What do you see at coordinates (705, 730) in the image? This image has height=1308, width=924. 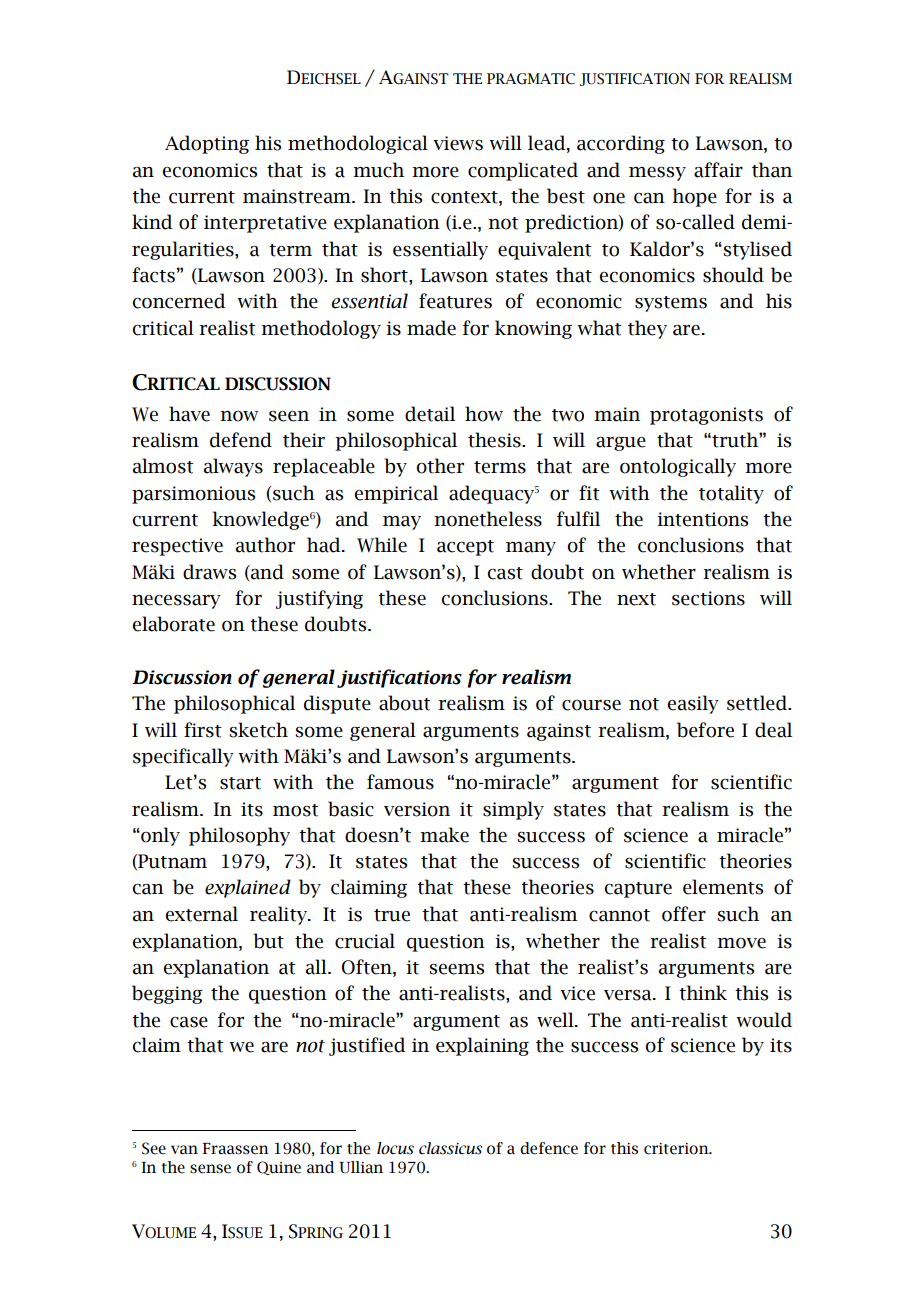 I see `before` at bounding box center [705, 730].
